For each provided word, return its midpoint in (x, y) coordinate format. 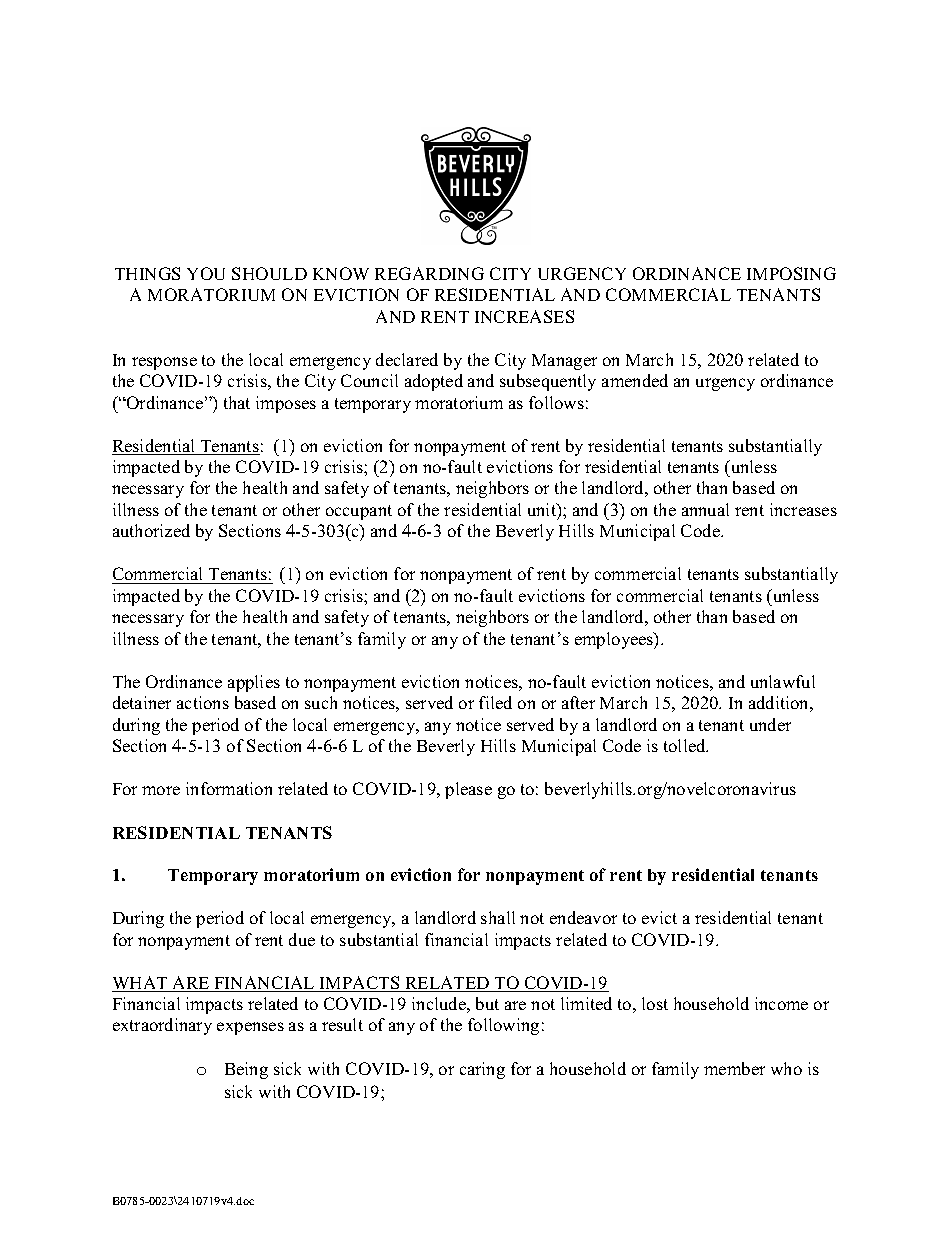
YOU (206, 273)
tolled (686, 745)
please (468, 790)
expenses (250, 1028)
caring (482, 1070)
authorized (151, 530)
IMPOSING (791, 273)
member (734, 1068)
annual (705, 509)
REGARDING (429, 273)
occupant (359, 512)
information (229, 788)
